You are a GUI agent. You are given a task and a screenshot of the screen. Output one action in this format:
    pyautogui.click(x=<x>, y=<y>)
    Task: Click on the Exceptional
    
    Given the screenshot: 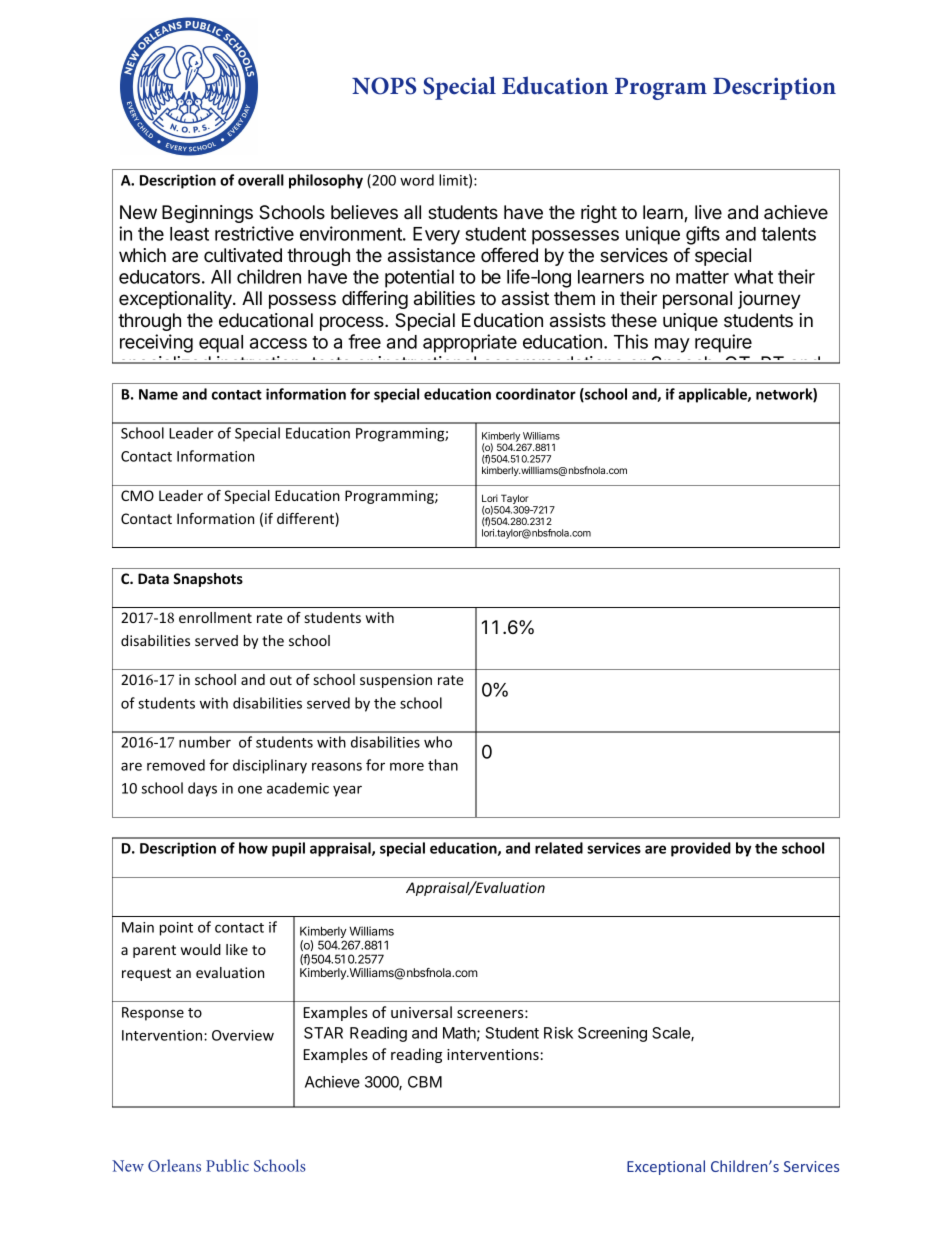 What is the action you would take?
    pyautogui.click(x=666, y=1167)
